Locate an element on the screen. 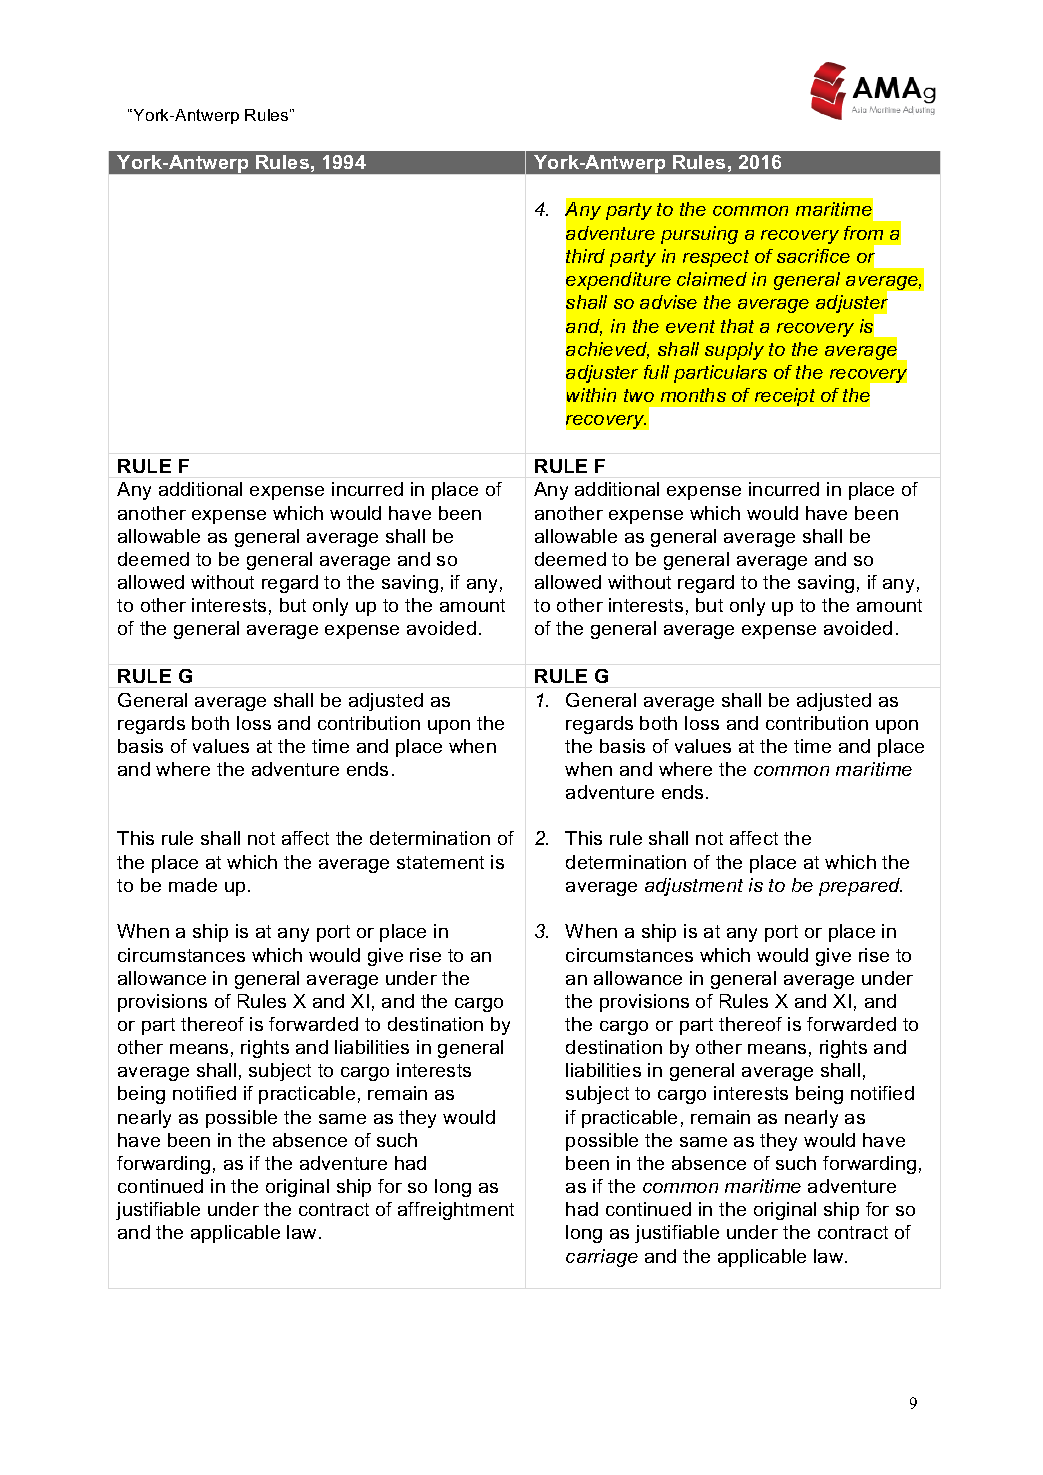 The height and width of the screenshot is (1475, 1043). sacrifice is located at coordinates (813, 256).
